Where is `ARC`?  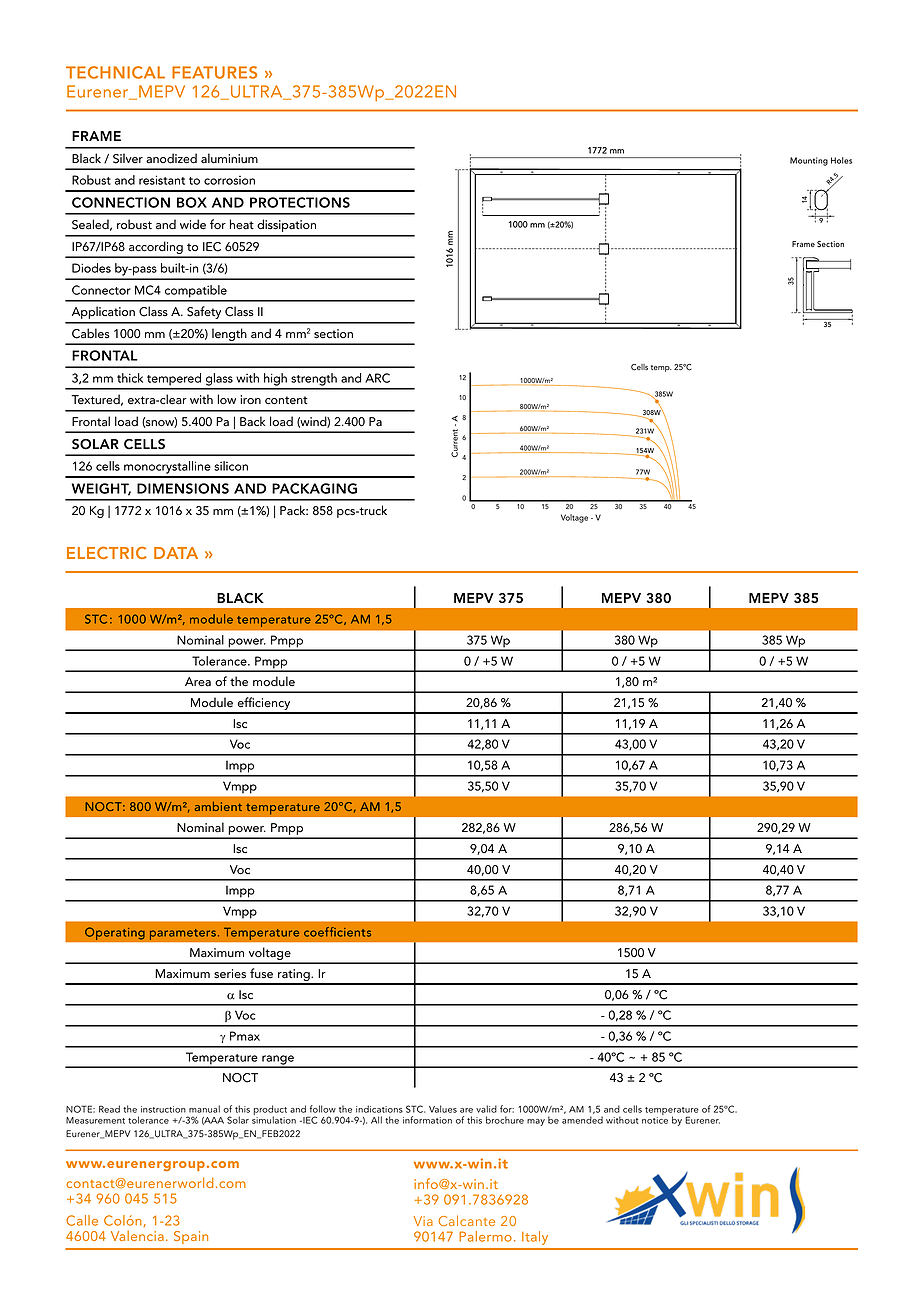 ARC is located at coordinates (377, 378).
